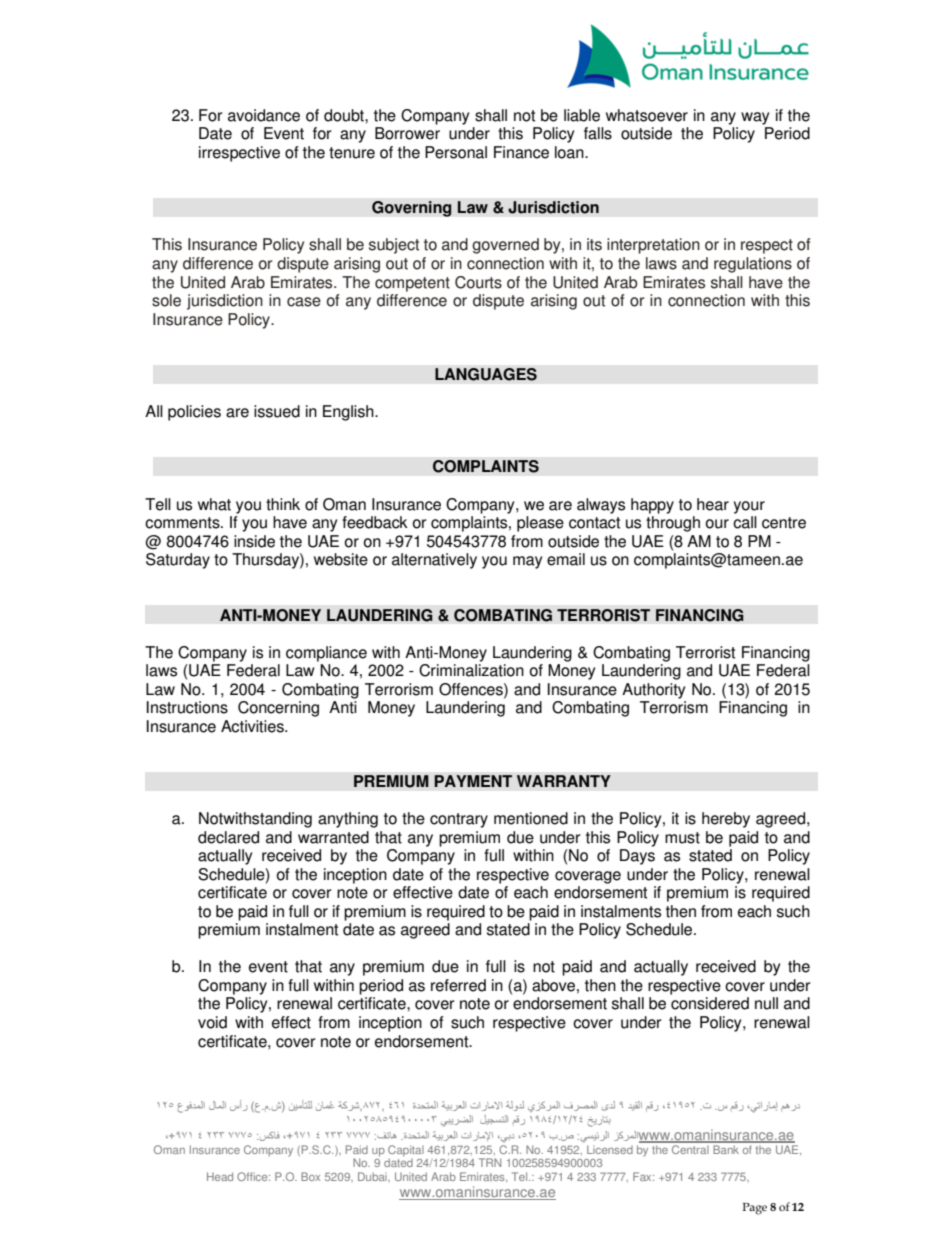  What do you see at coordinates (598, 133) in the document?
I see `falls` at bounding box center [598, 133].
